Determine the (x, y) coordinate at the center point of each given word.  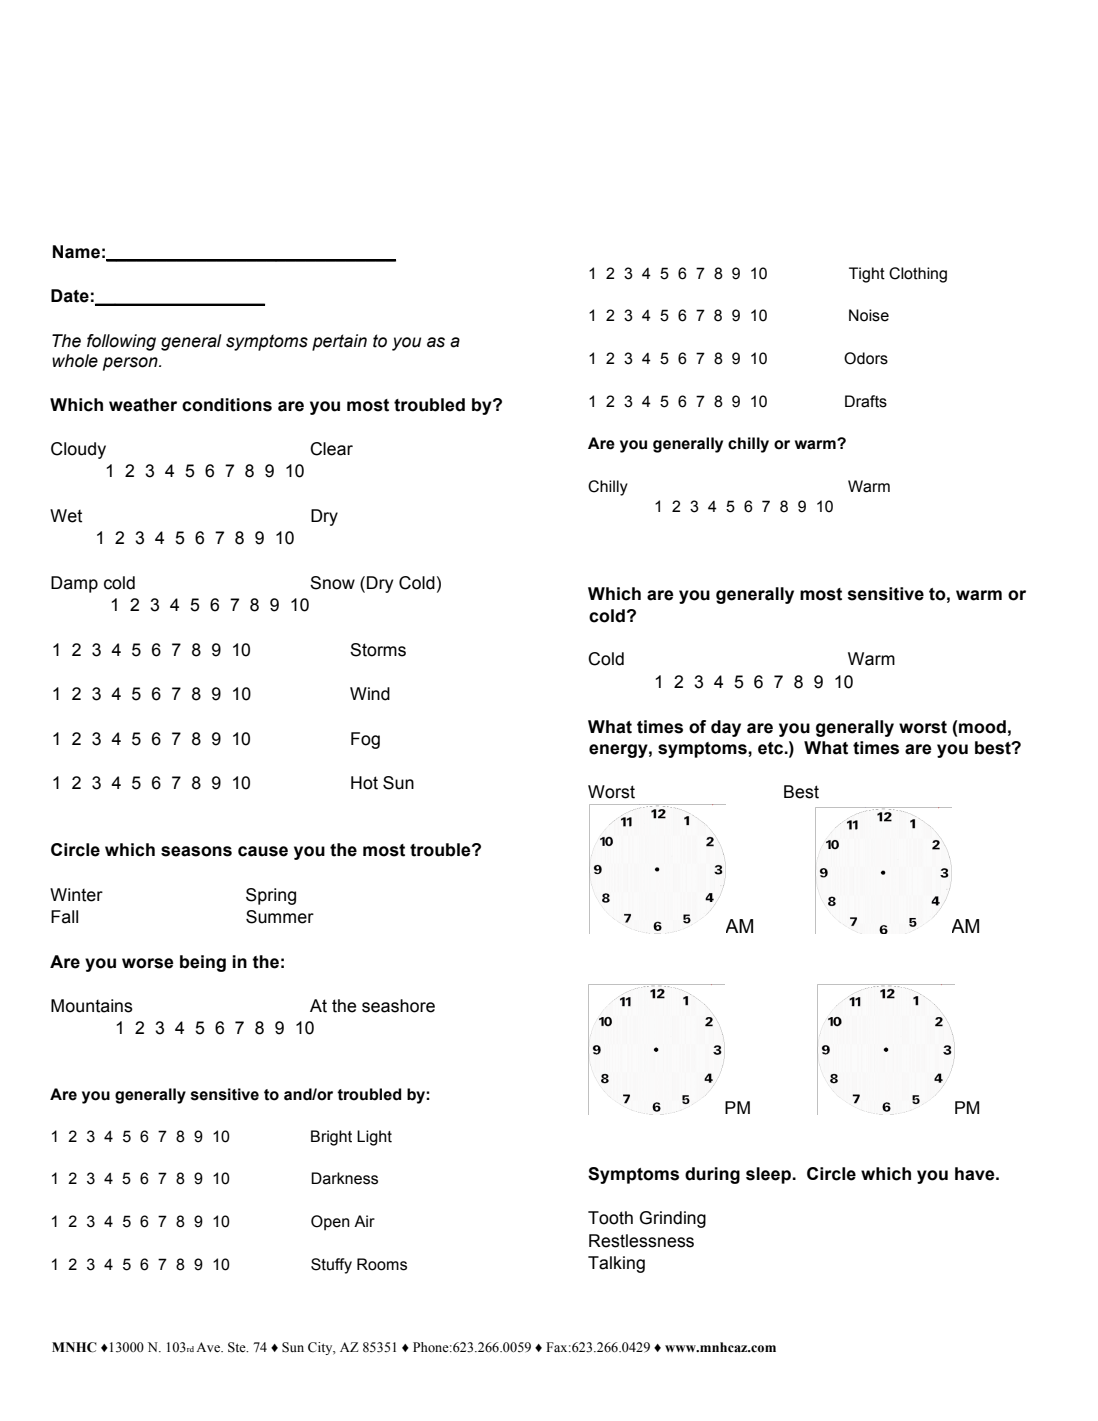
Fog (365, 740)
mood (982, 727)
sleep (769, 1175)
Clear (331, 449)
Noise (869, 315)
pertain (339, 342)
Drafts (866, 401)
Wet (66, 516)
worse (148, 963)
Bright (331, 1138)
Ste (238, 1347)
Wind (370, 694)
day (726, 728)
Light (374, 1138)
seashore (398, 1006)
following (121, 342)
